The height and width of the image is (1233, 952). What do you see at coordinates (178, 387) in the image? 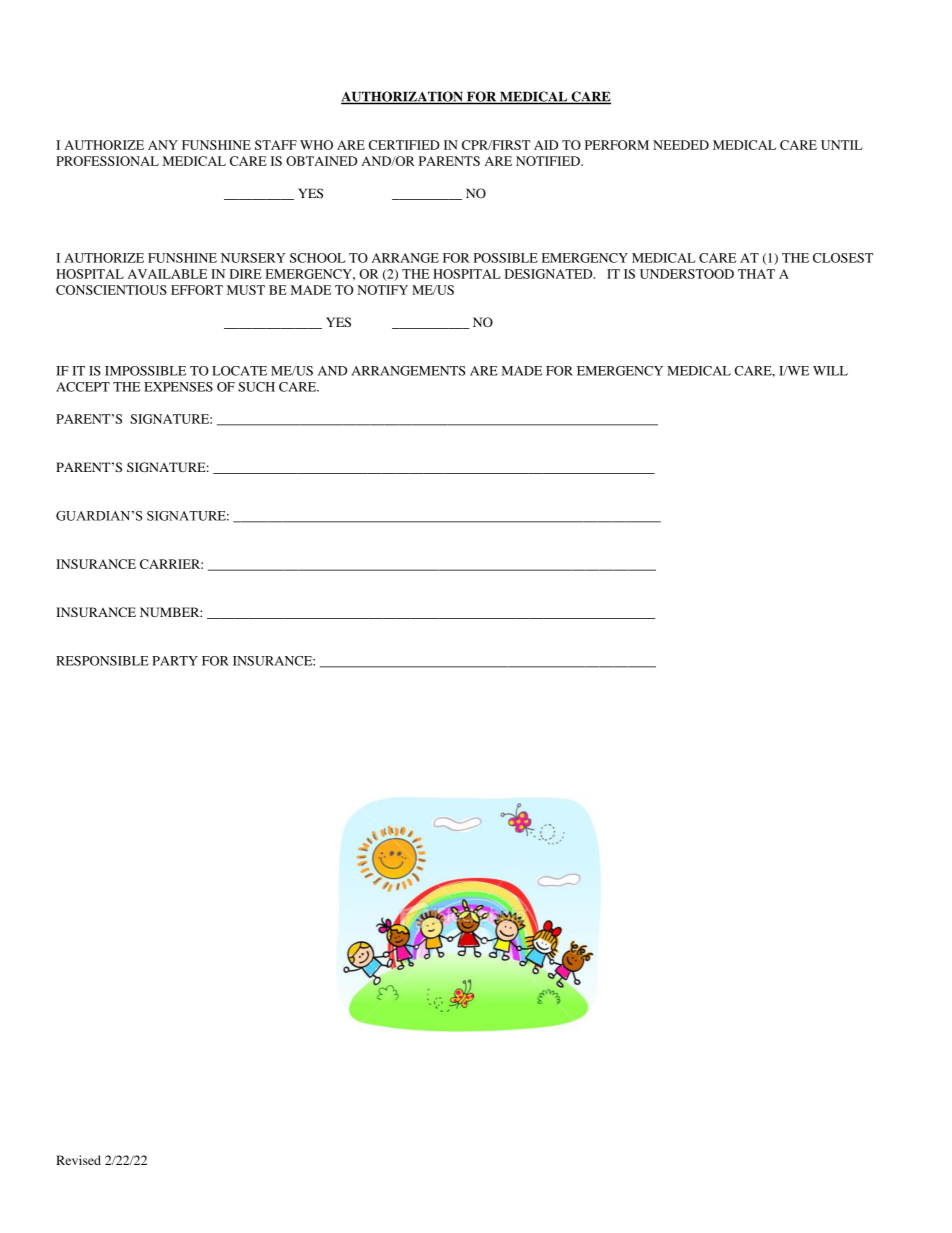
I see `EXPENSES` at bounding box center [178, 387].
